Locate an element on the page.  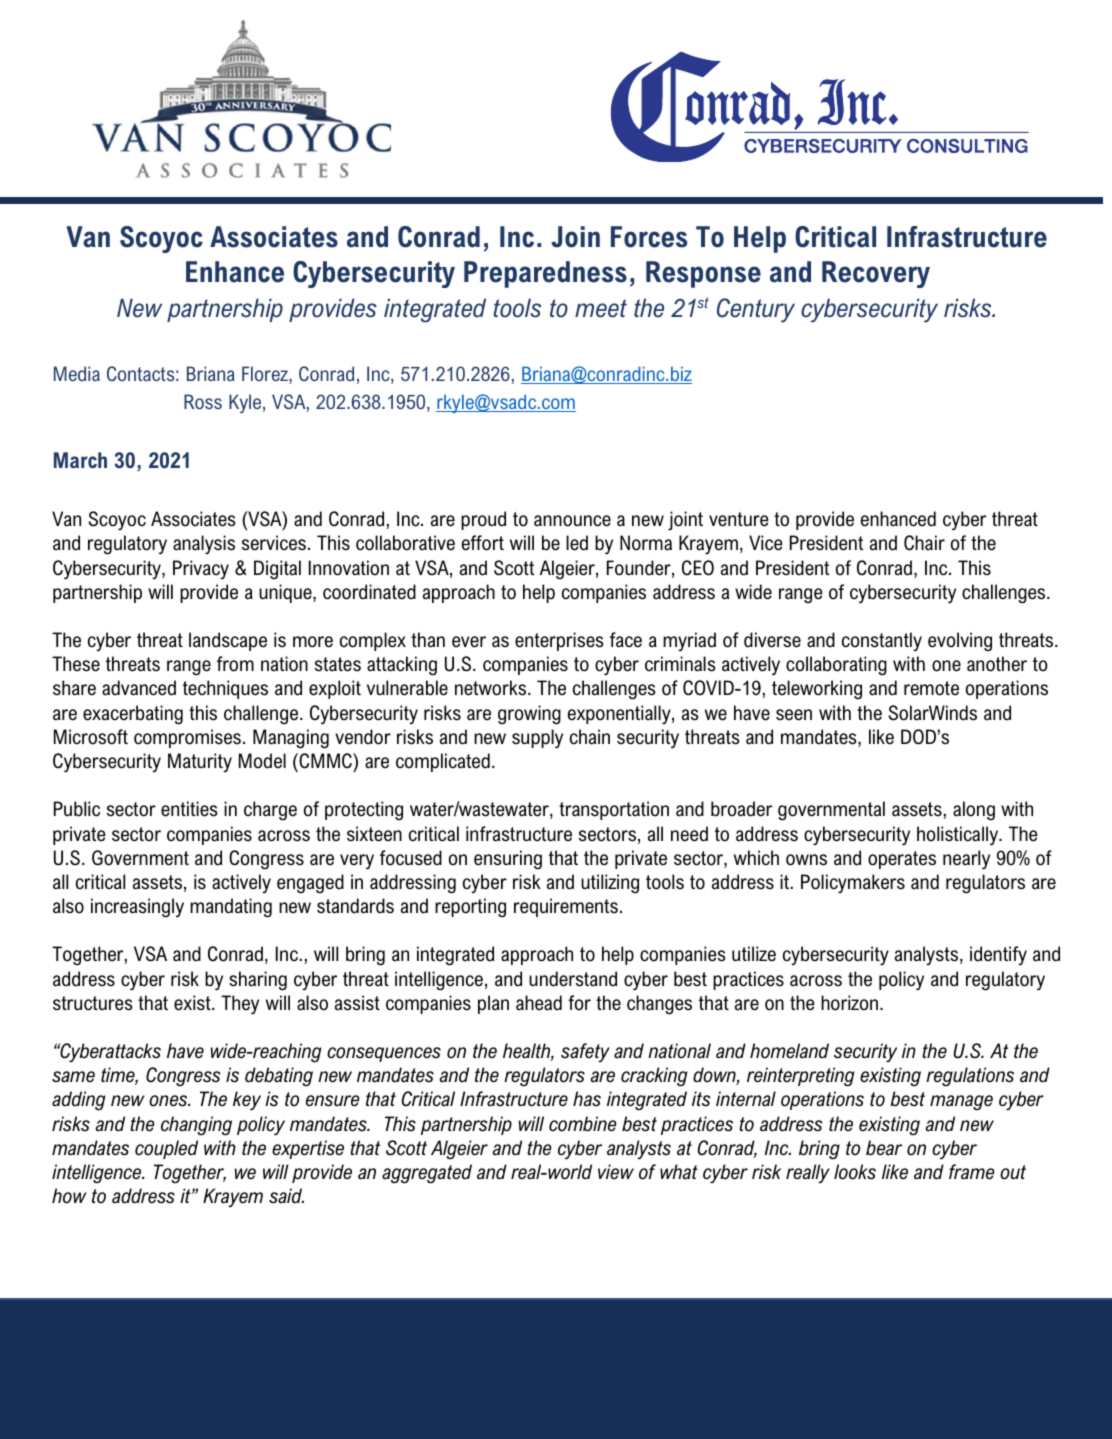
transportation is located at coordinates (614, 810).
